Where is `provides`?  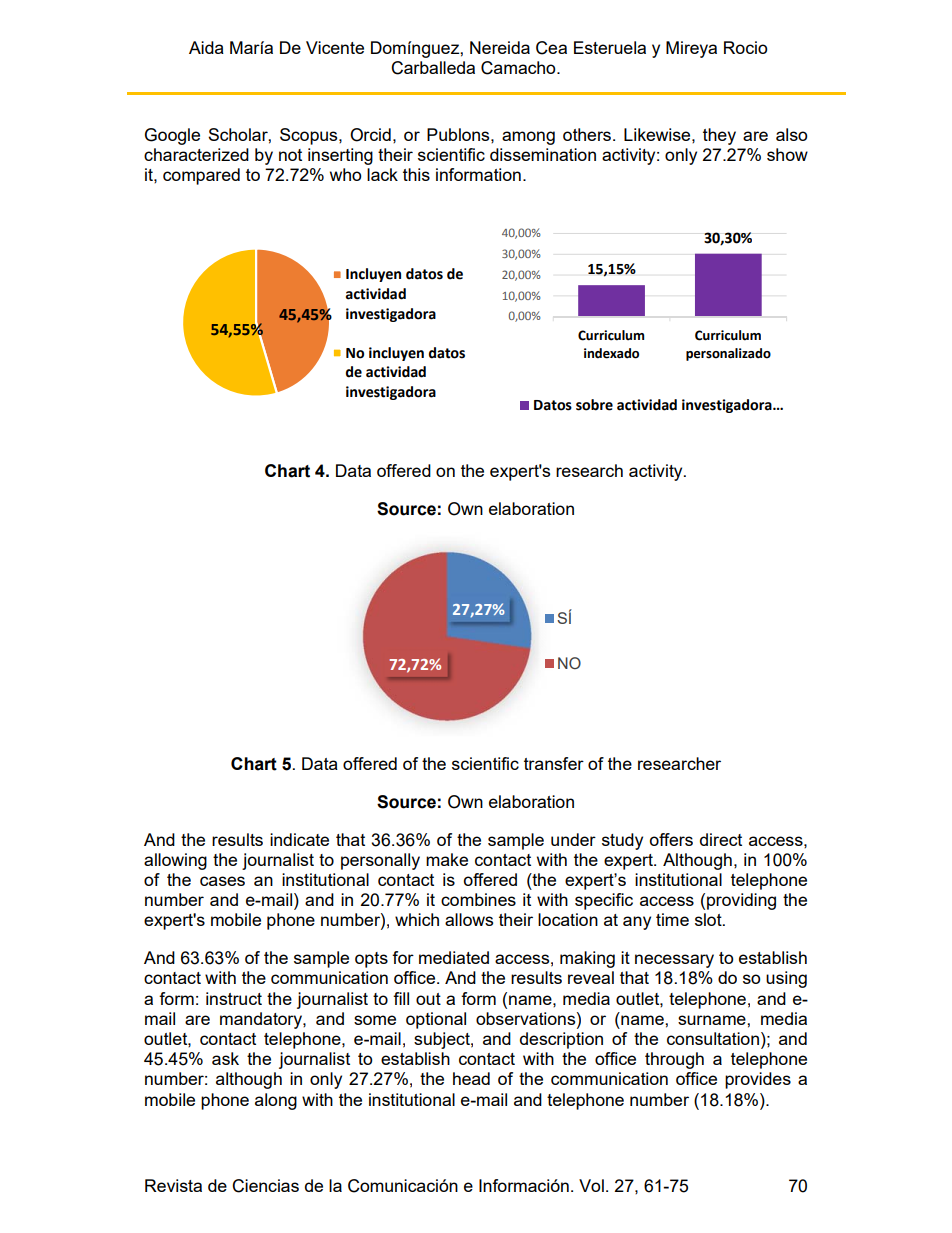 provides is located at coordinates (758, 1080).
